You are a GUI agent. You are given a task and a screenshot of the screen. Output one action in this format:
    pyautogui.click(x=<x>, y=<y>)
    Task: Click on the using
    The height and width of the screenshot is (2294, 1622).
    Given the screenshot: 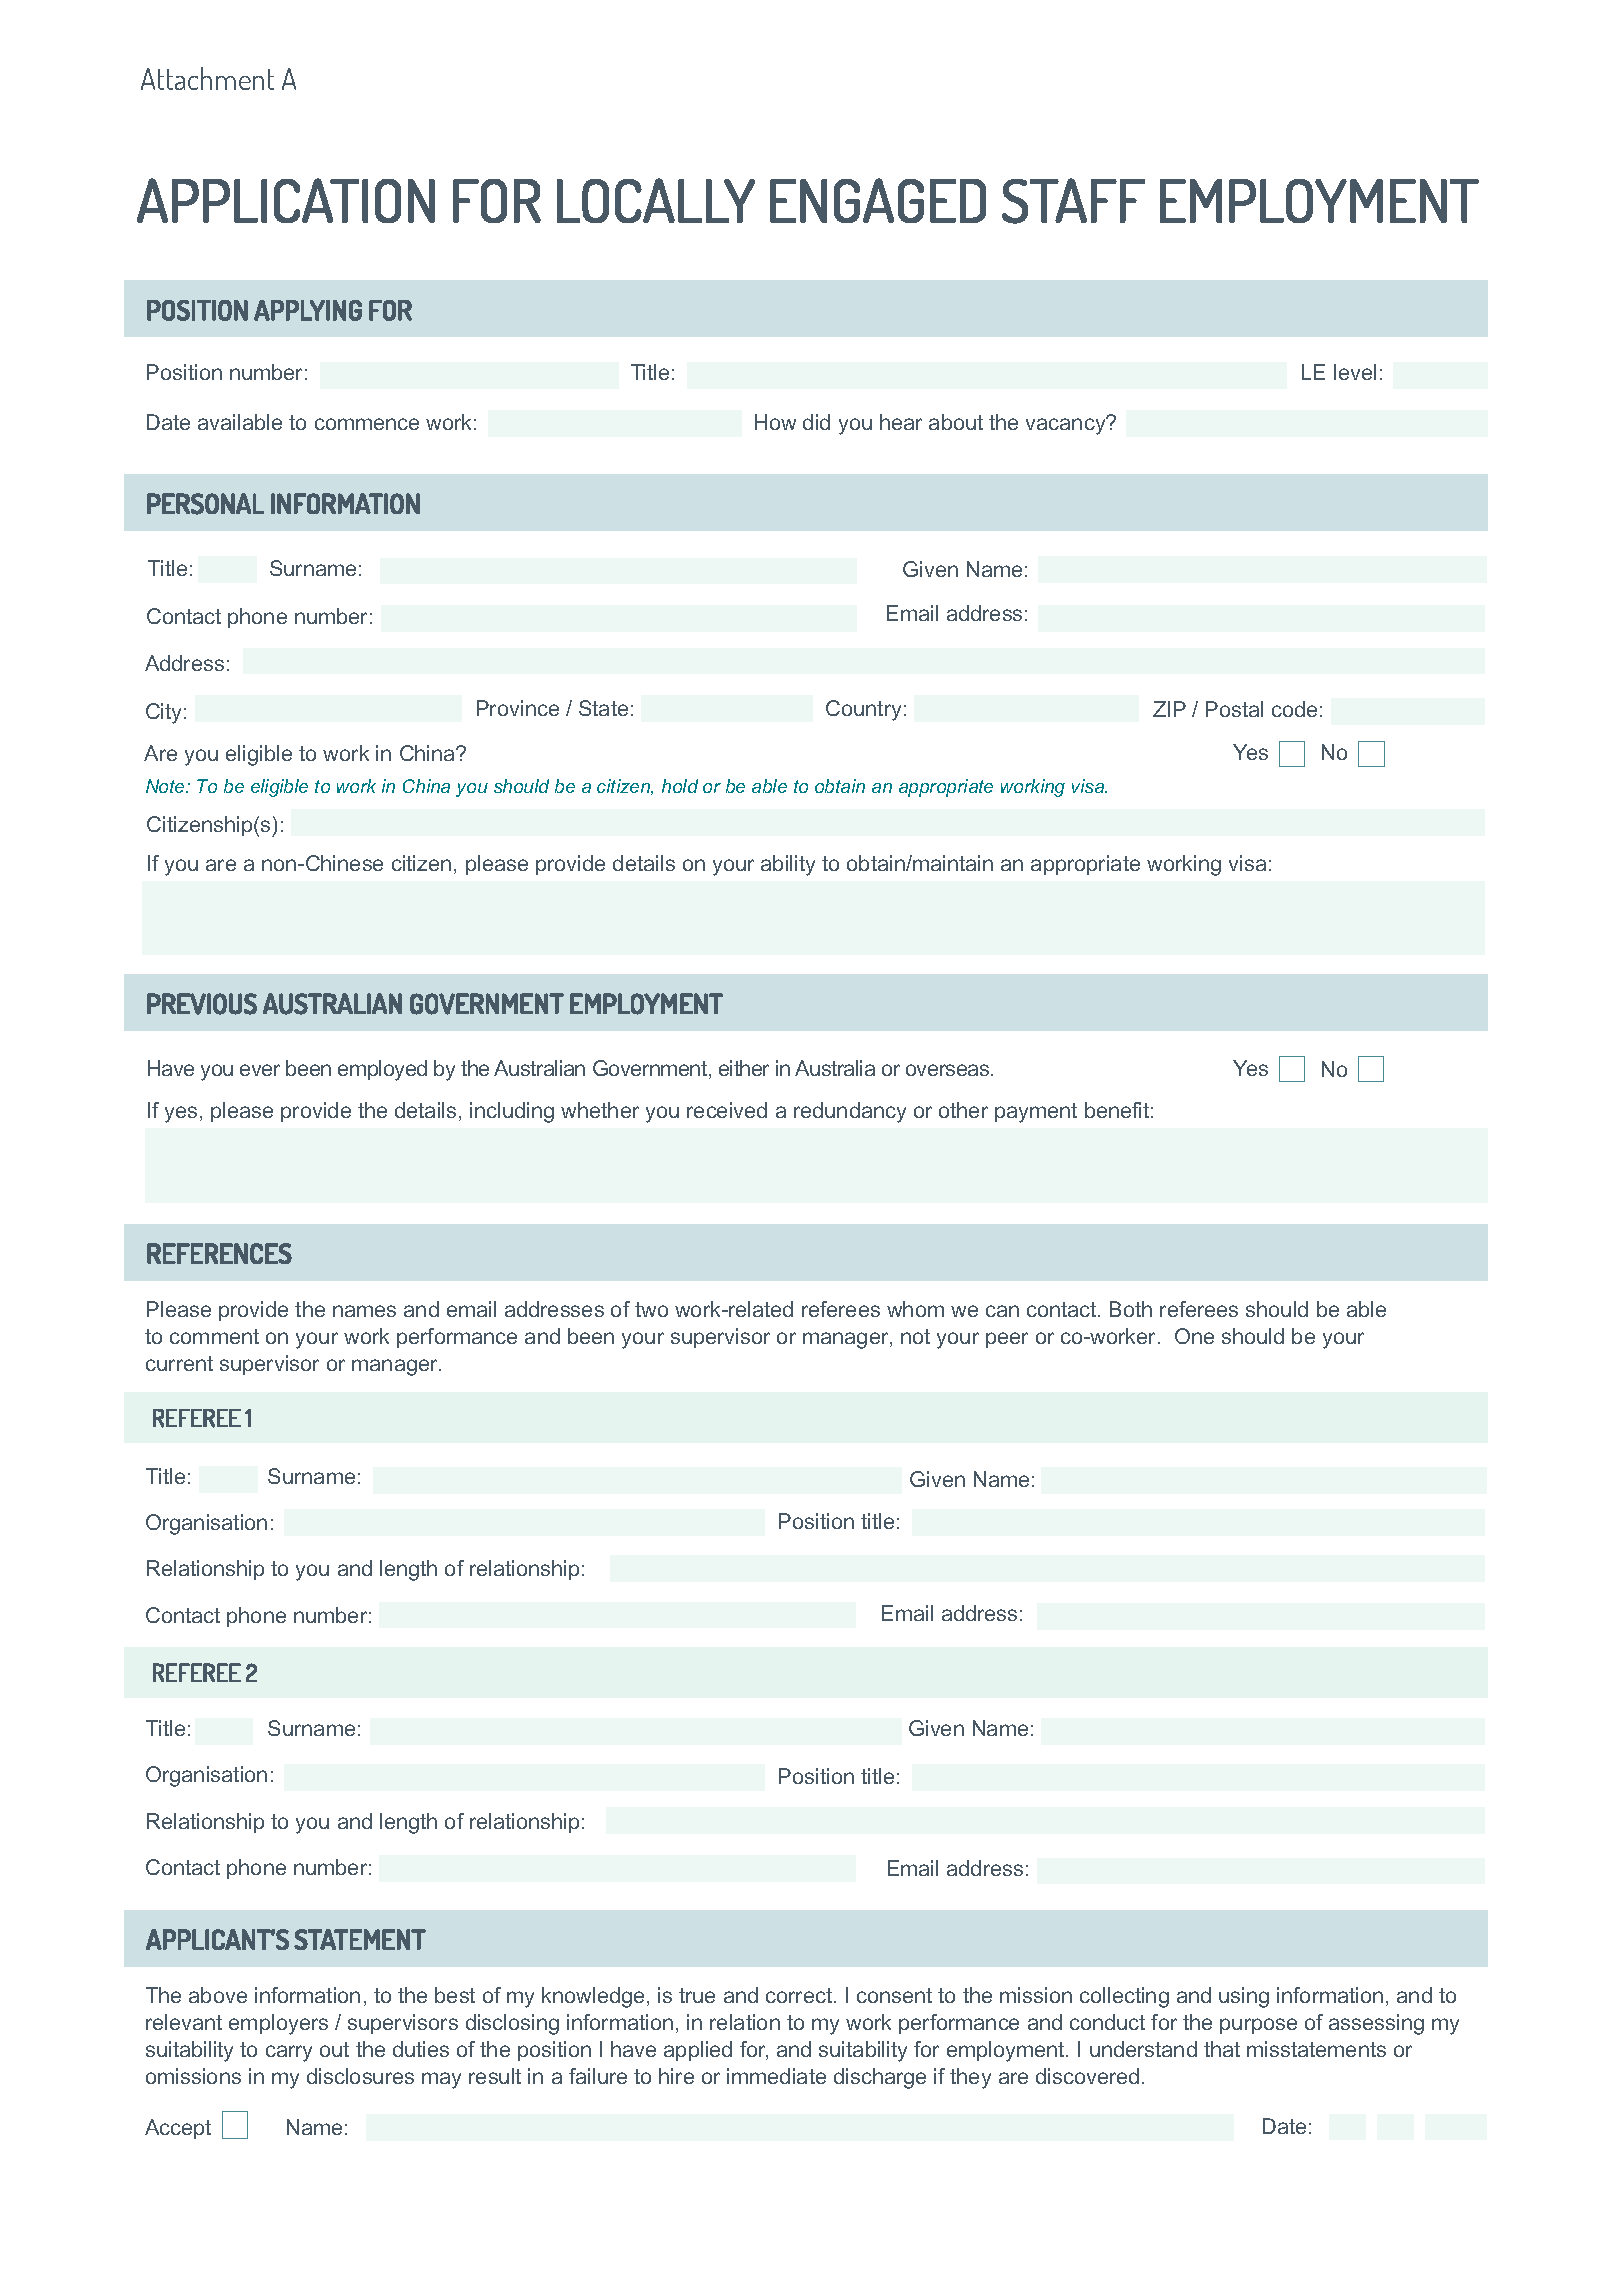 What is the action you would take?
    pyautogui.click(x=1244, y=1997)
